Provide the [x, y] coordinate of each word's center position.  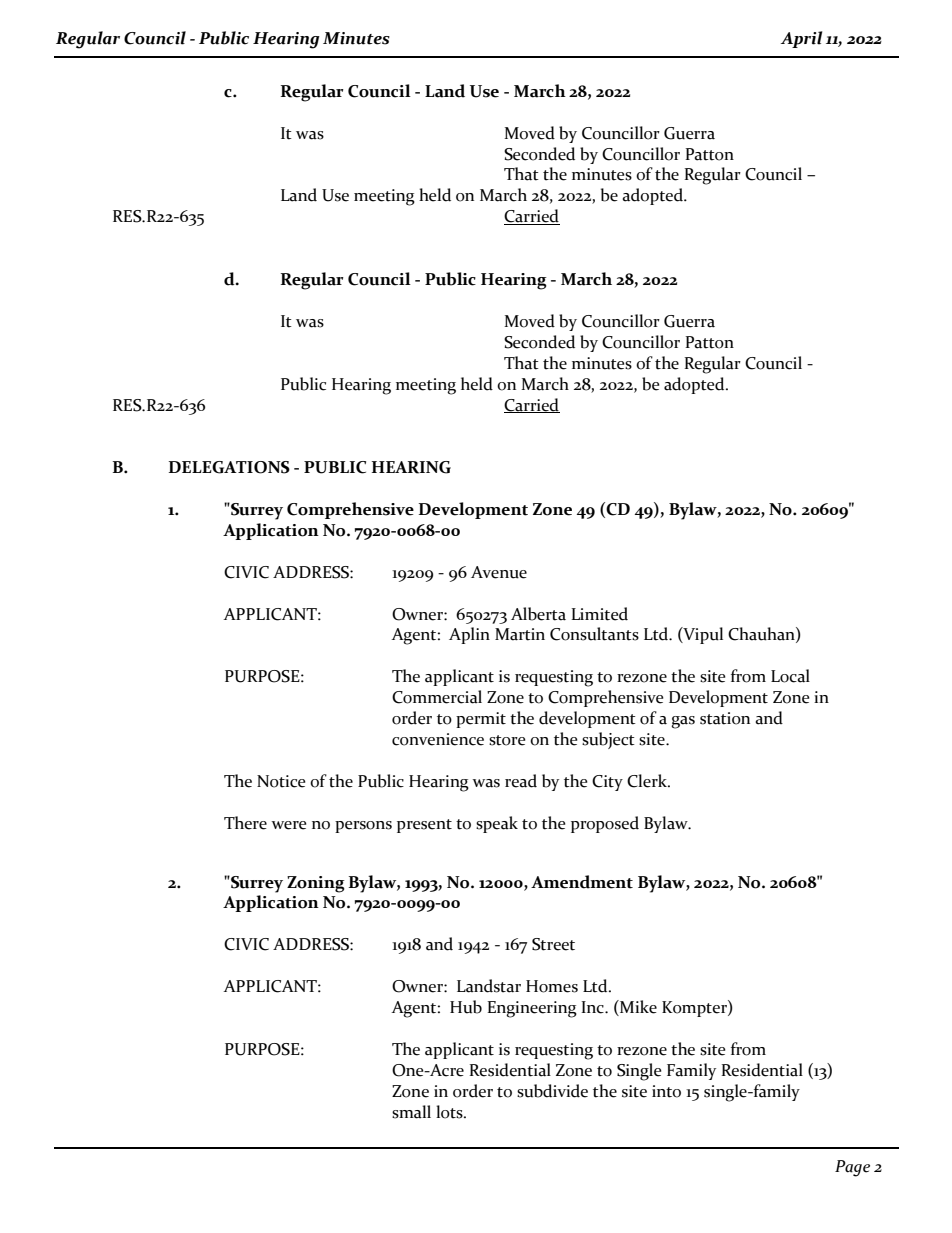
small [411, 1112]
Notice [281, 781]
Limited [599, 614]
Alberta [538, 614]
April [801, 39]
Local [790, 676]
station [725, 718]
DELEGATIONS [229, 467]
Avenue [499, 572]
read [521, 781]
